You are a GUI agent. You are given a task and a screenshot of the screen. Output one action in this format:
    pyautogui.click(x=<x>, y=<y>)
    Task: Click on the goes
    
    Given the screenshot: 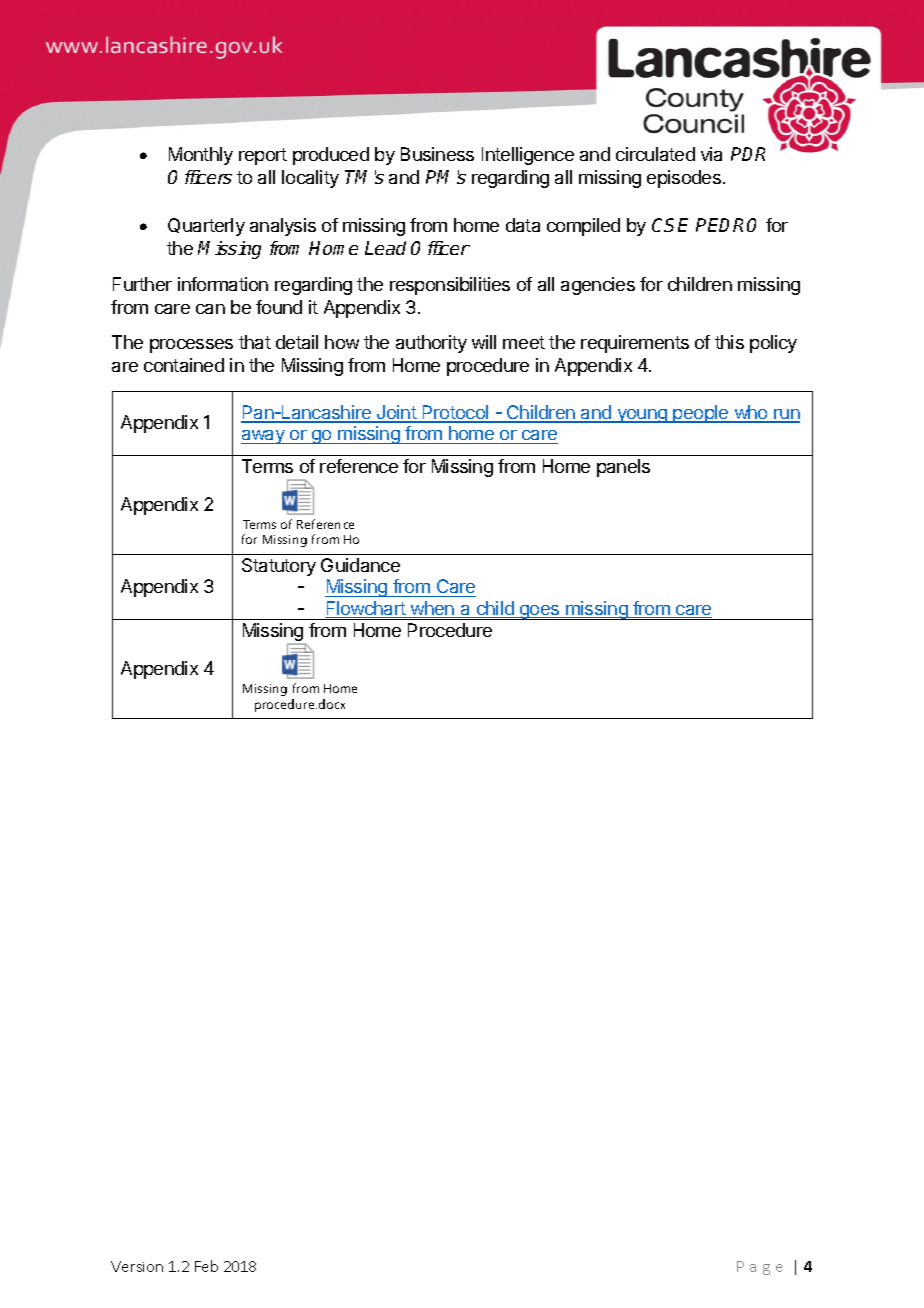 What is the action you would take?
    pyautogui.click(x=540, y=612)
